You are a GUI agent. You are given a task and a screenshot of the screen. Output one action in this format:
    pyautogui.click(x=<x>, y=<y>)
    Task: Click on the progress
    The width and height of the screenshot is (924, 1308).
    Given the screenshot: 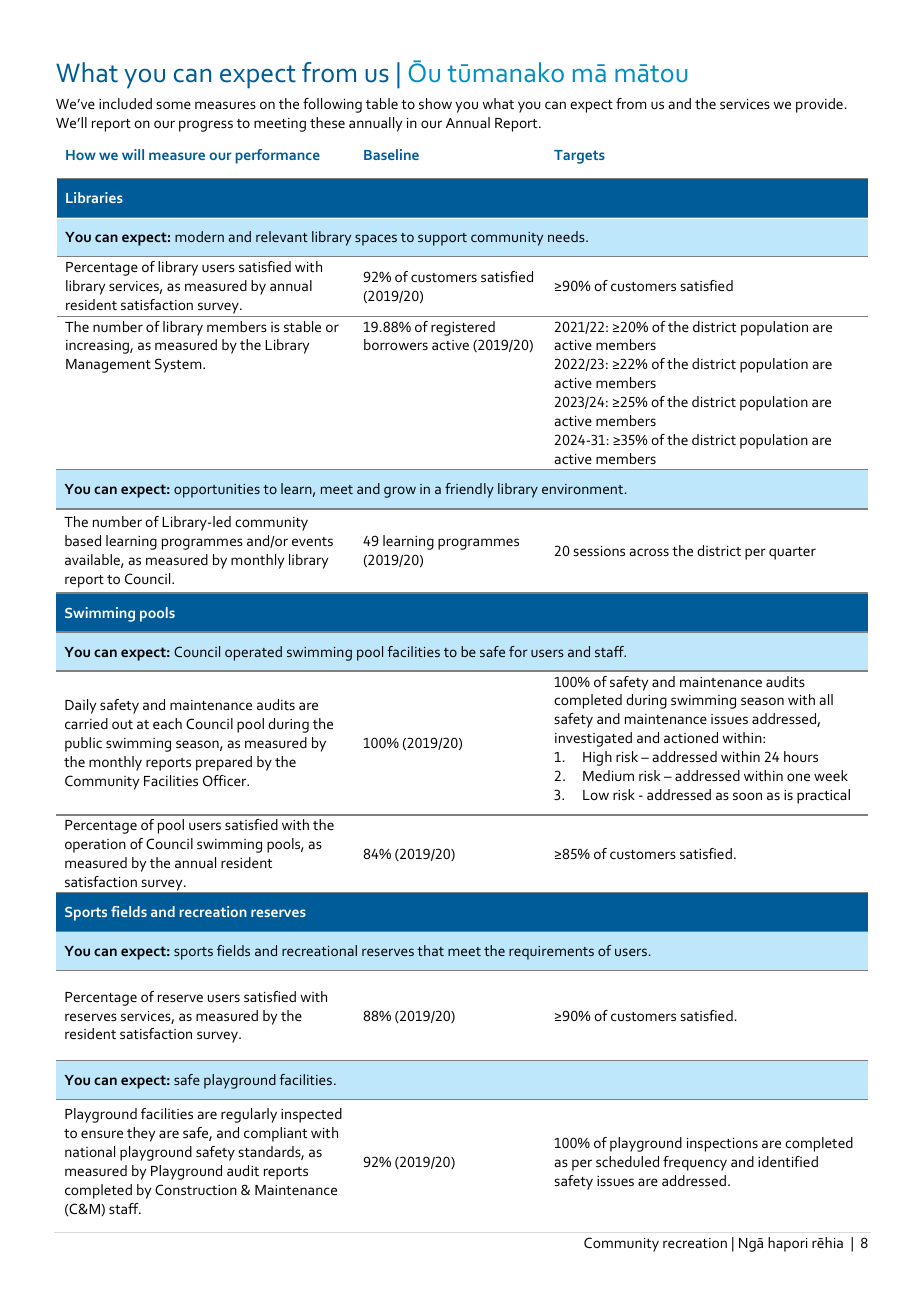 What is the action you would take?
    pyautogui.click(x=206, y=126)
